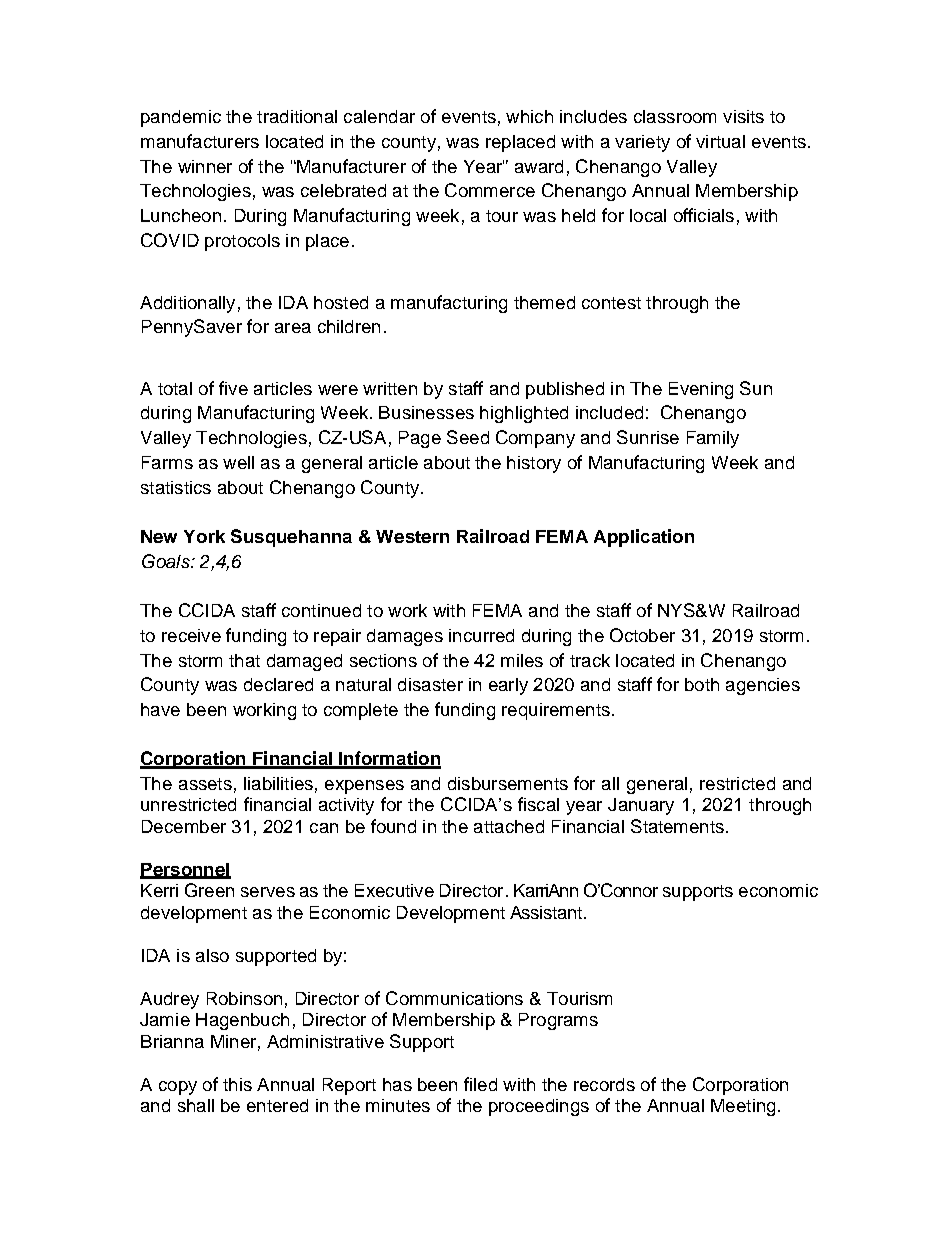  What do you see at coordinates (237, 1084) in the screenshot?
I see `this` at bounding box center [237, 1084].
